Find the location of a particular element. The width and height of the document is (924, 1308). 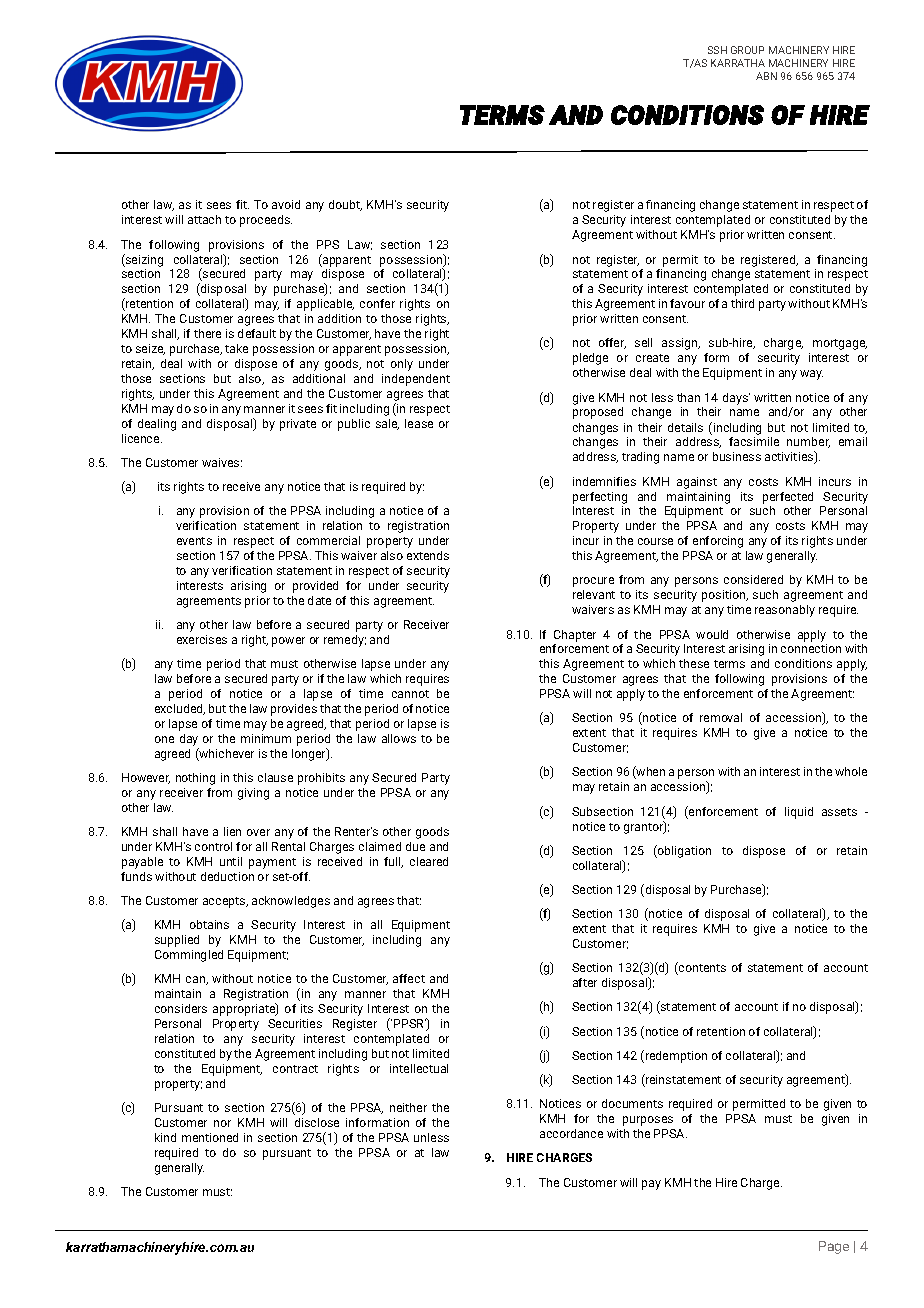

Chapter is located at coordinates (575, 636).
